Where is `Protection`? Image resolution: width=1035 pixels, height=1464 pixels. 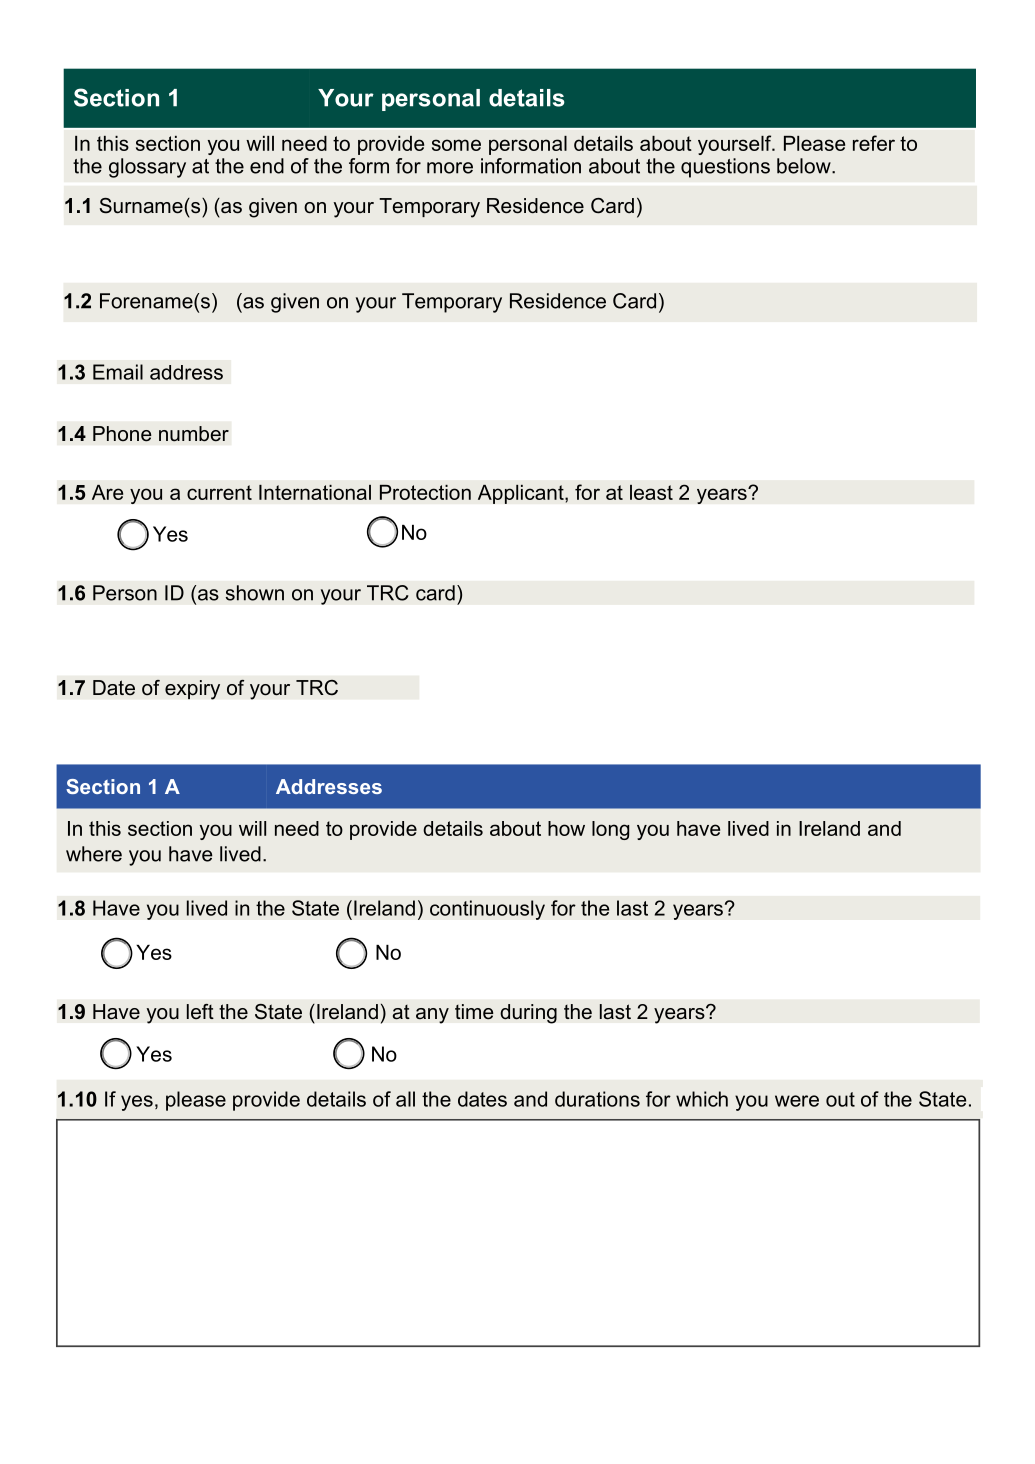 Protection is located at coordinates (425, 492).
